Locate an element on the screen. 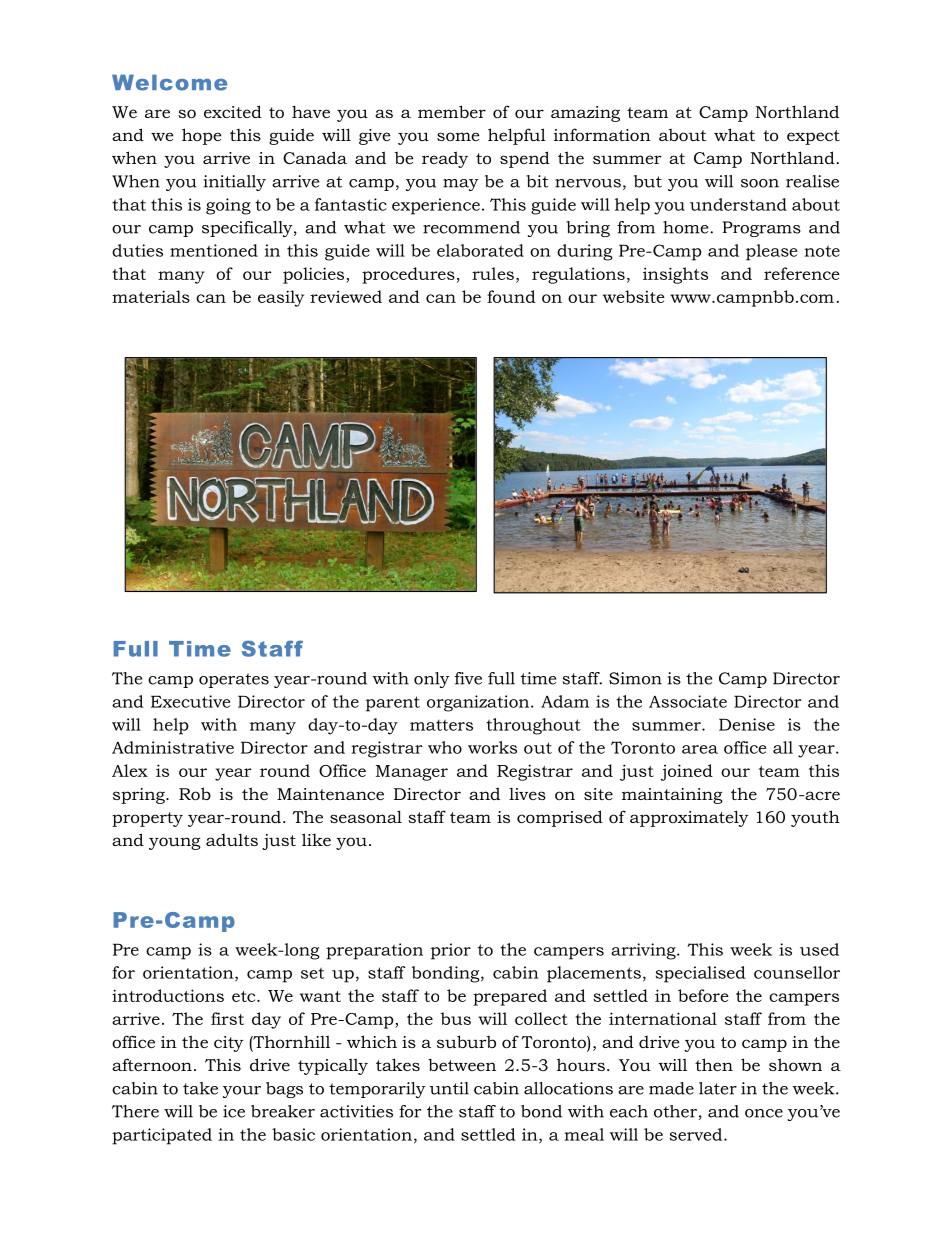 This screenshot has height=1233, width=952. member is located at coordinates (452, 111).
